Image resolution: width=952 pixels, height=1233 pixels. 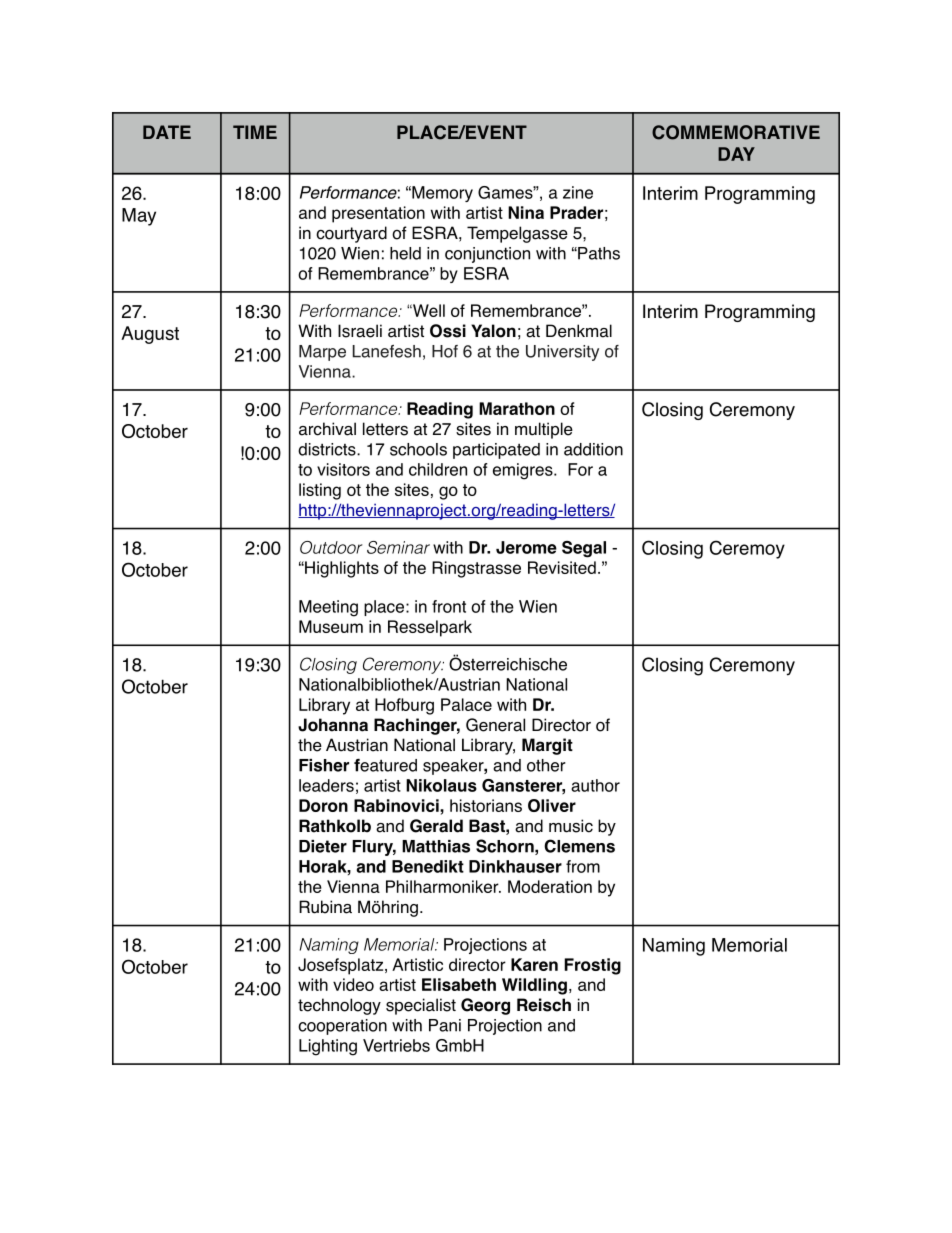 I want to click on author, so click(x=595, y=785).
